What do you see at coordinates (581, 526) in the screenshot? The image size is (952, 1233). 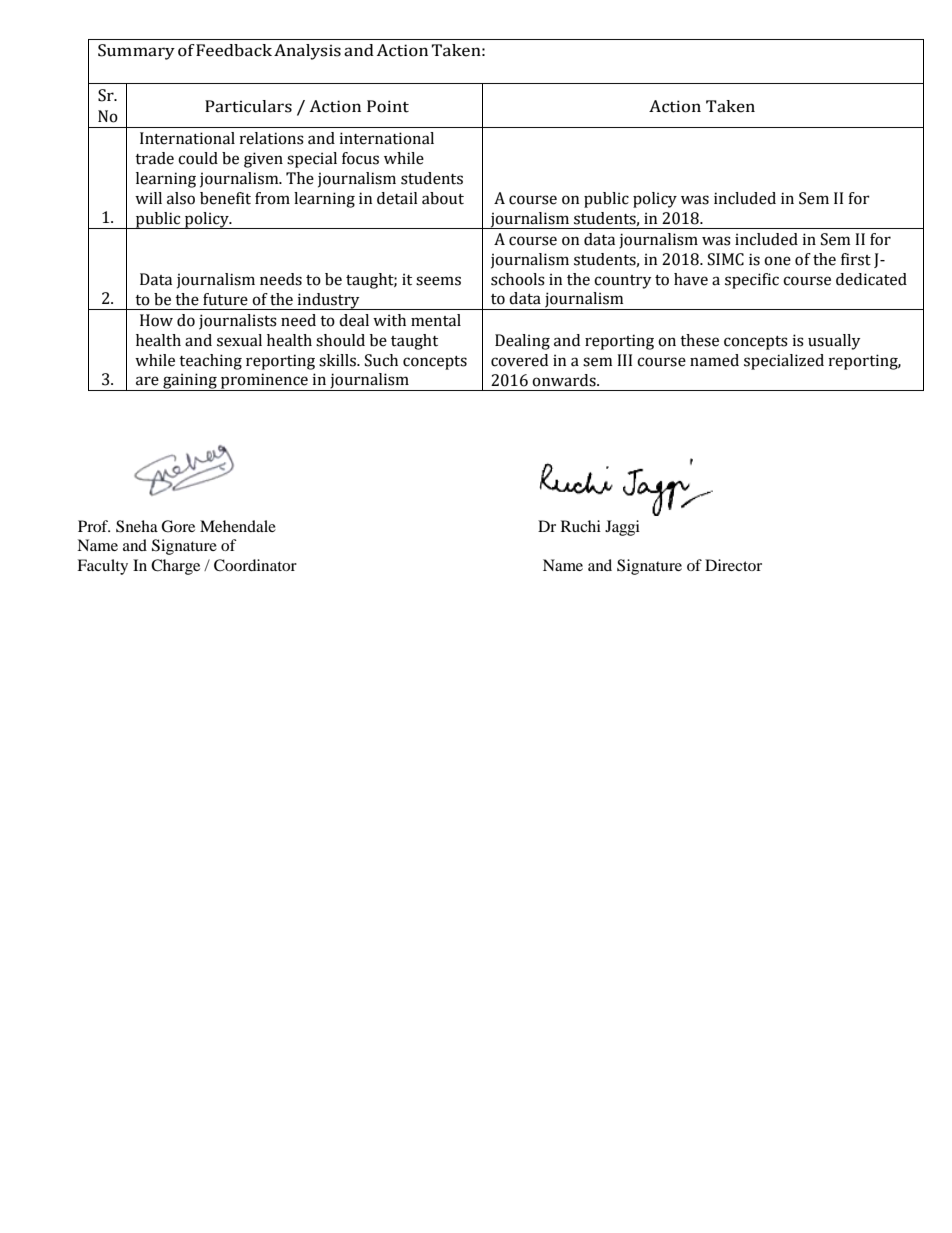 I see `Ruchi` at bounding box center [581, 526].
